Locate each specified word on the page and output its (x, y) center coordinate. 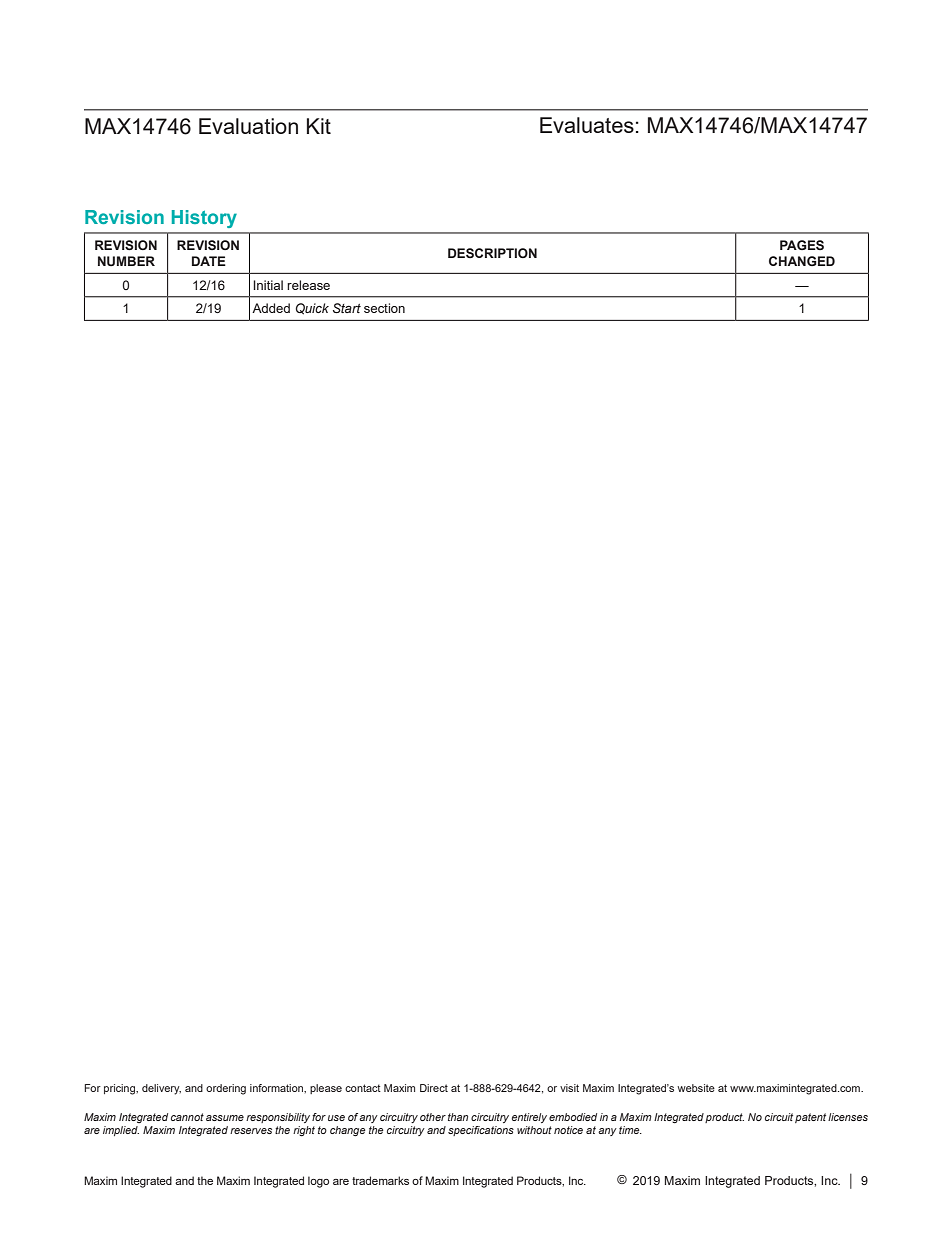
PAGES (802, 245)
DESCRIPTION (492, 253)
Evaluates (587, 125)
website (696, 1088)
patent (810, 1118)
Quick (312, 309)
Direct (434, 1088)
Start (347, 308)
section (384, 308)
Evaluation (248, 126)
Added (271, 308)
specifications (481, 1131)
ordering (226, 1089)
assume (225, 1118)
